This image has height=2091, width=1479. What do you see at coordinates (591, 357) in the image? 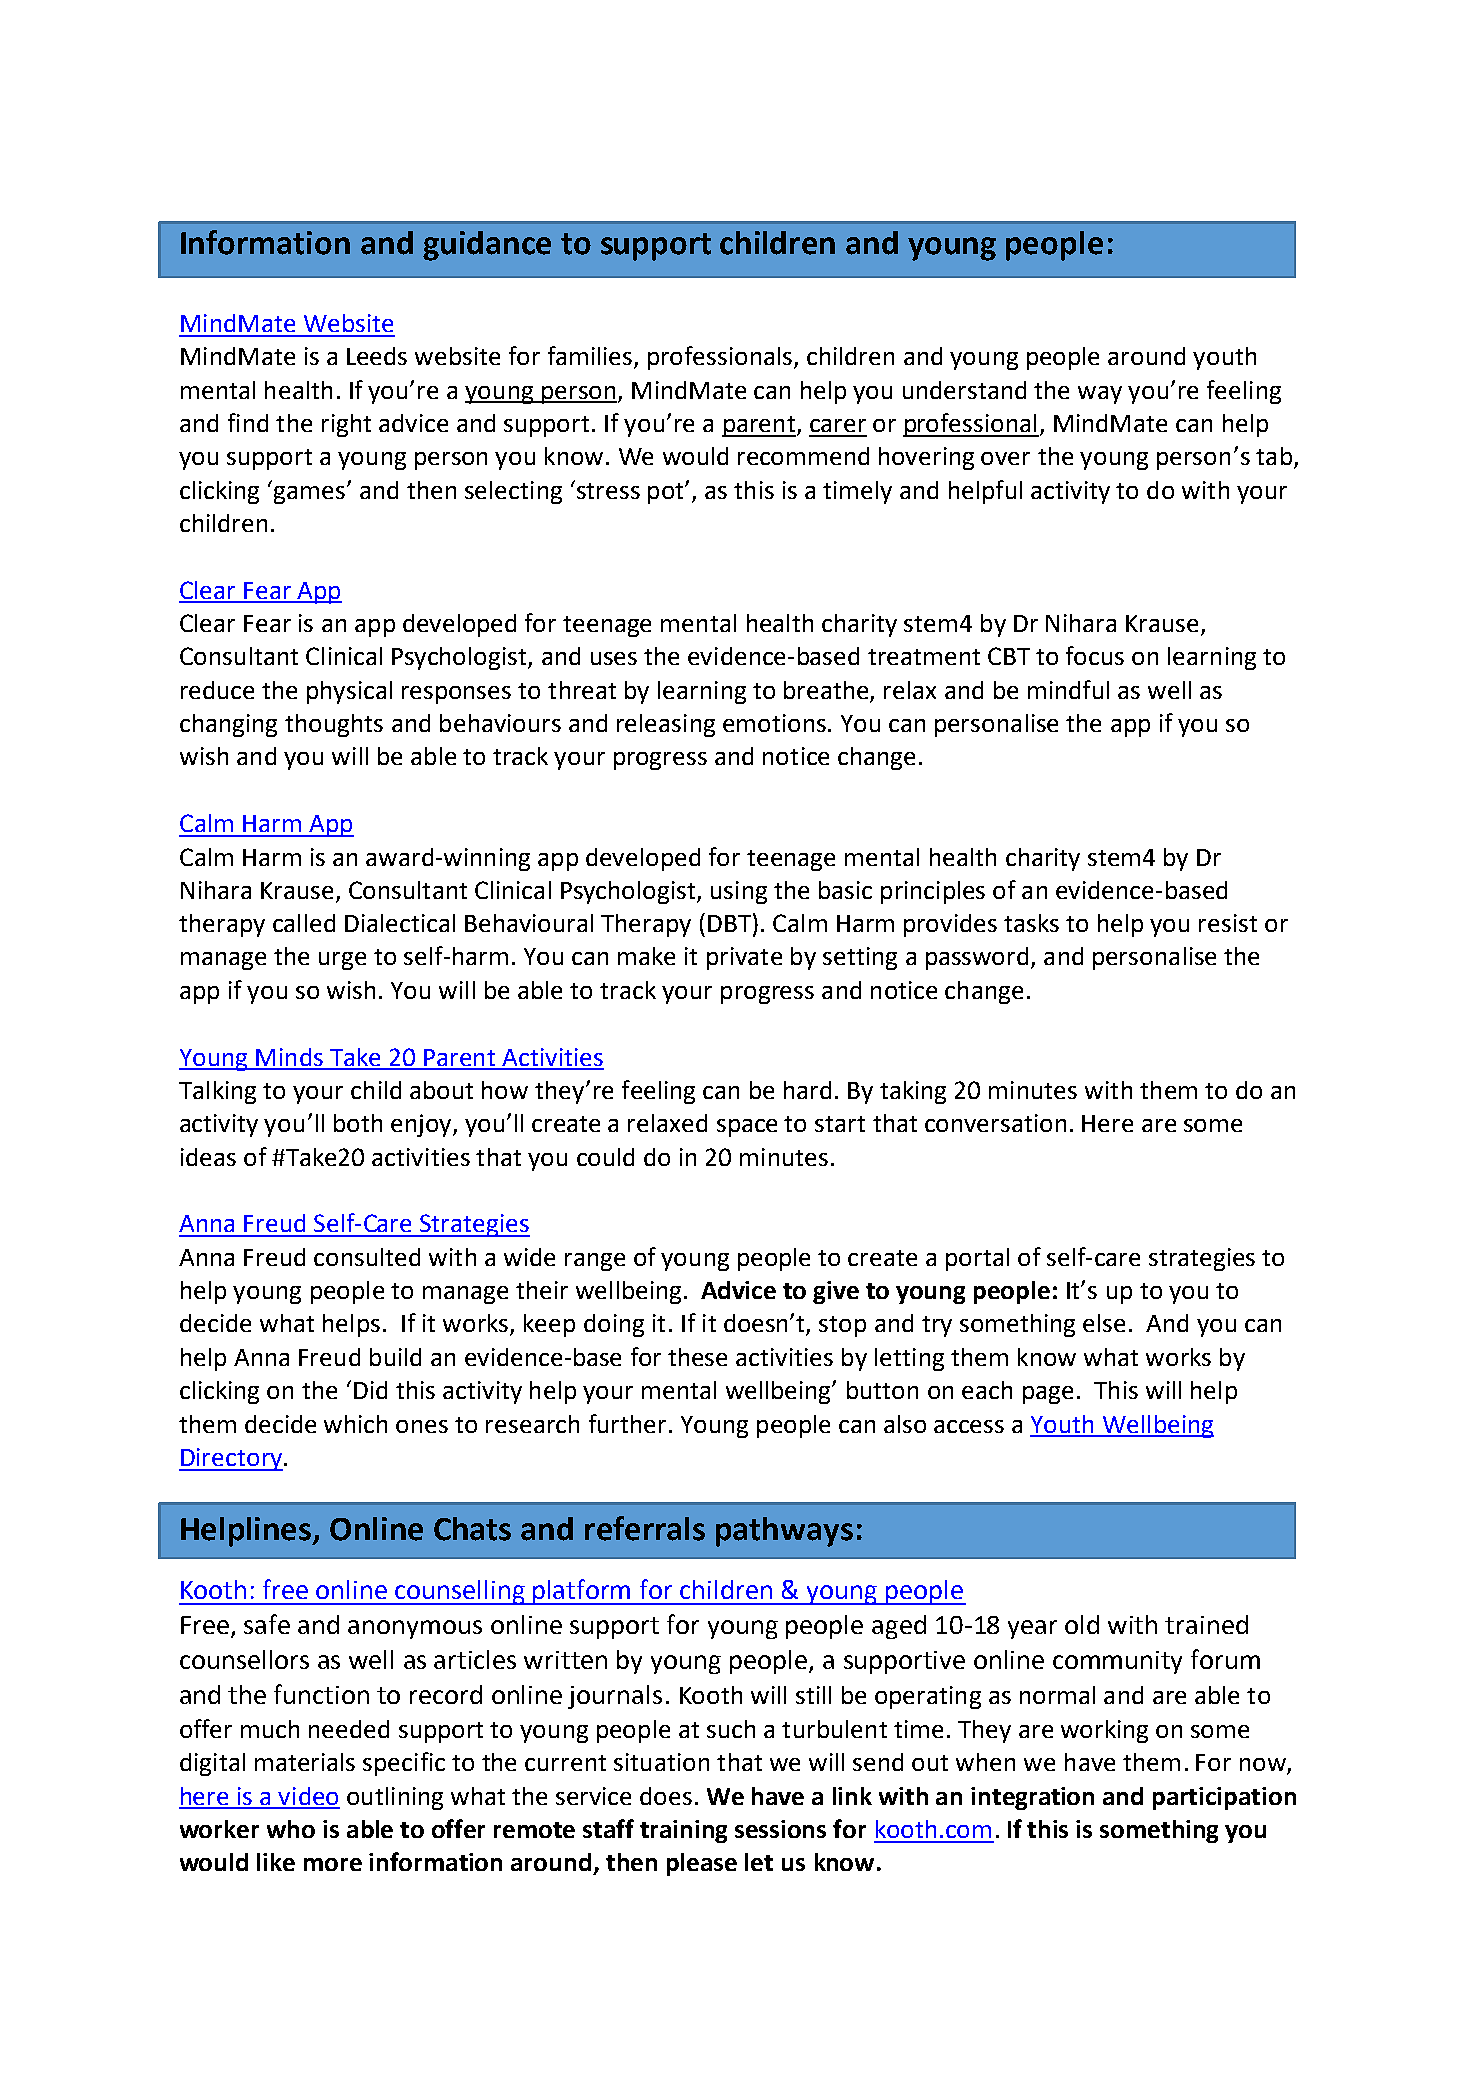
I see `families` at bounding box center [591, 357].
